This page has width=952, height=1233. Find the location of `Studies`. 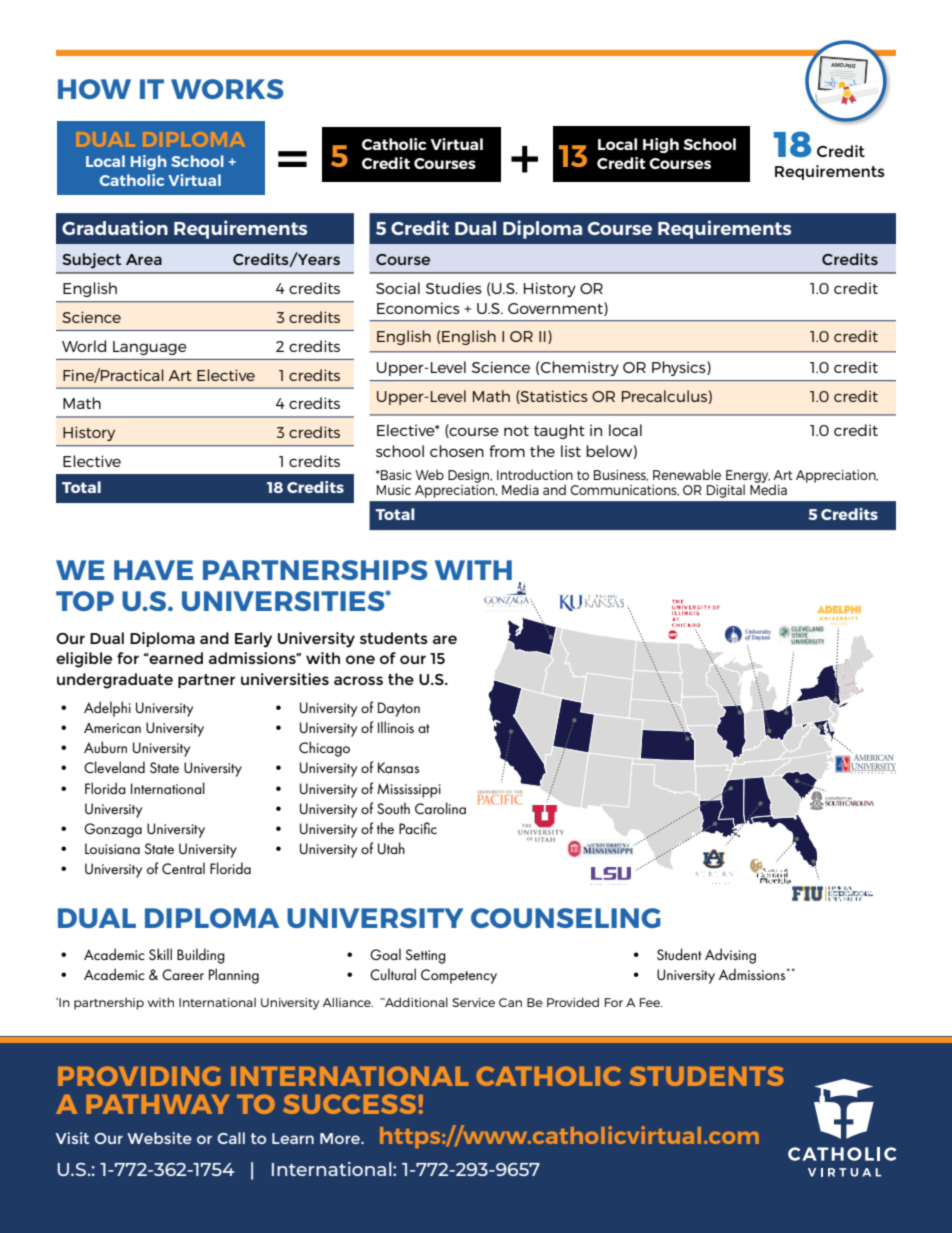

Studies is located at coordinates (454, 288).
